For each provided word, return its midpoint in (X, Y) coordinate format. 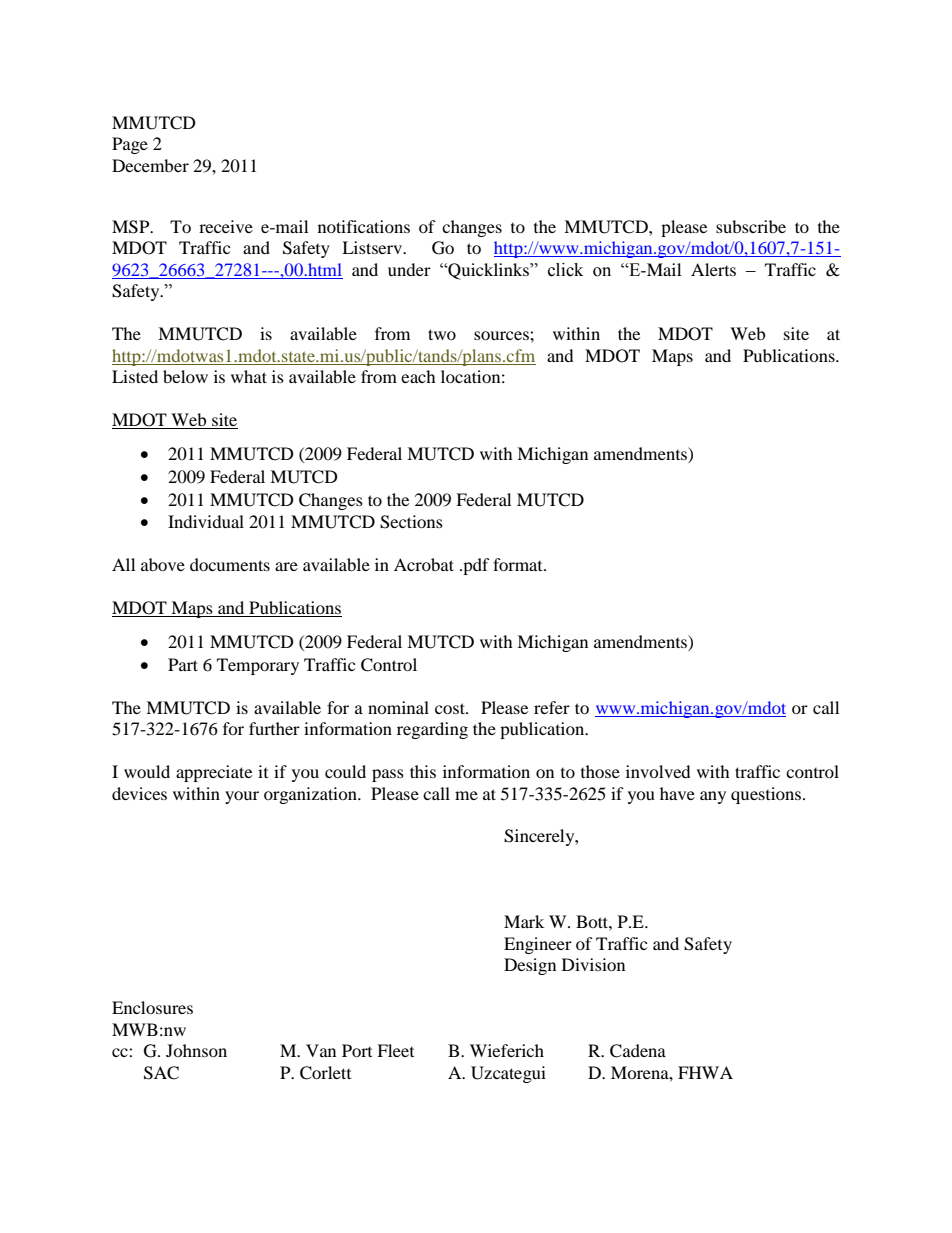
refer (552, 707)
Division (593, 964)
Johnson (196, 1050)
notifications (364, 226)
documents (230, 564)
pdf (475, 566)
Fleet (395, 1050)
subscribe (751, 226)
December (150, 165)
